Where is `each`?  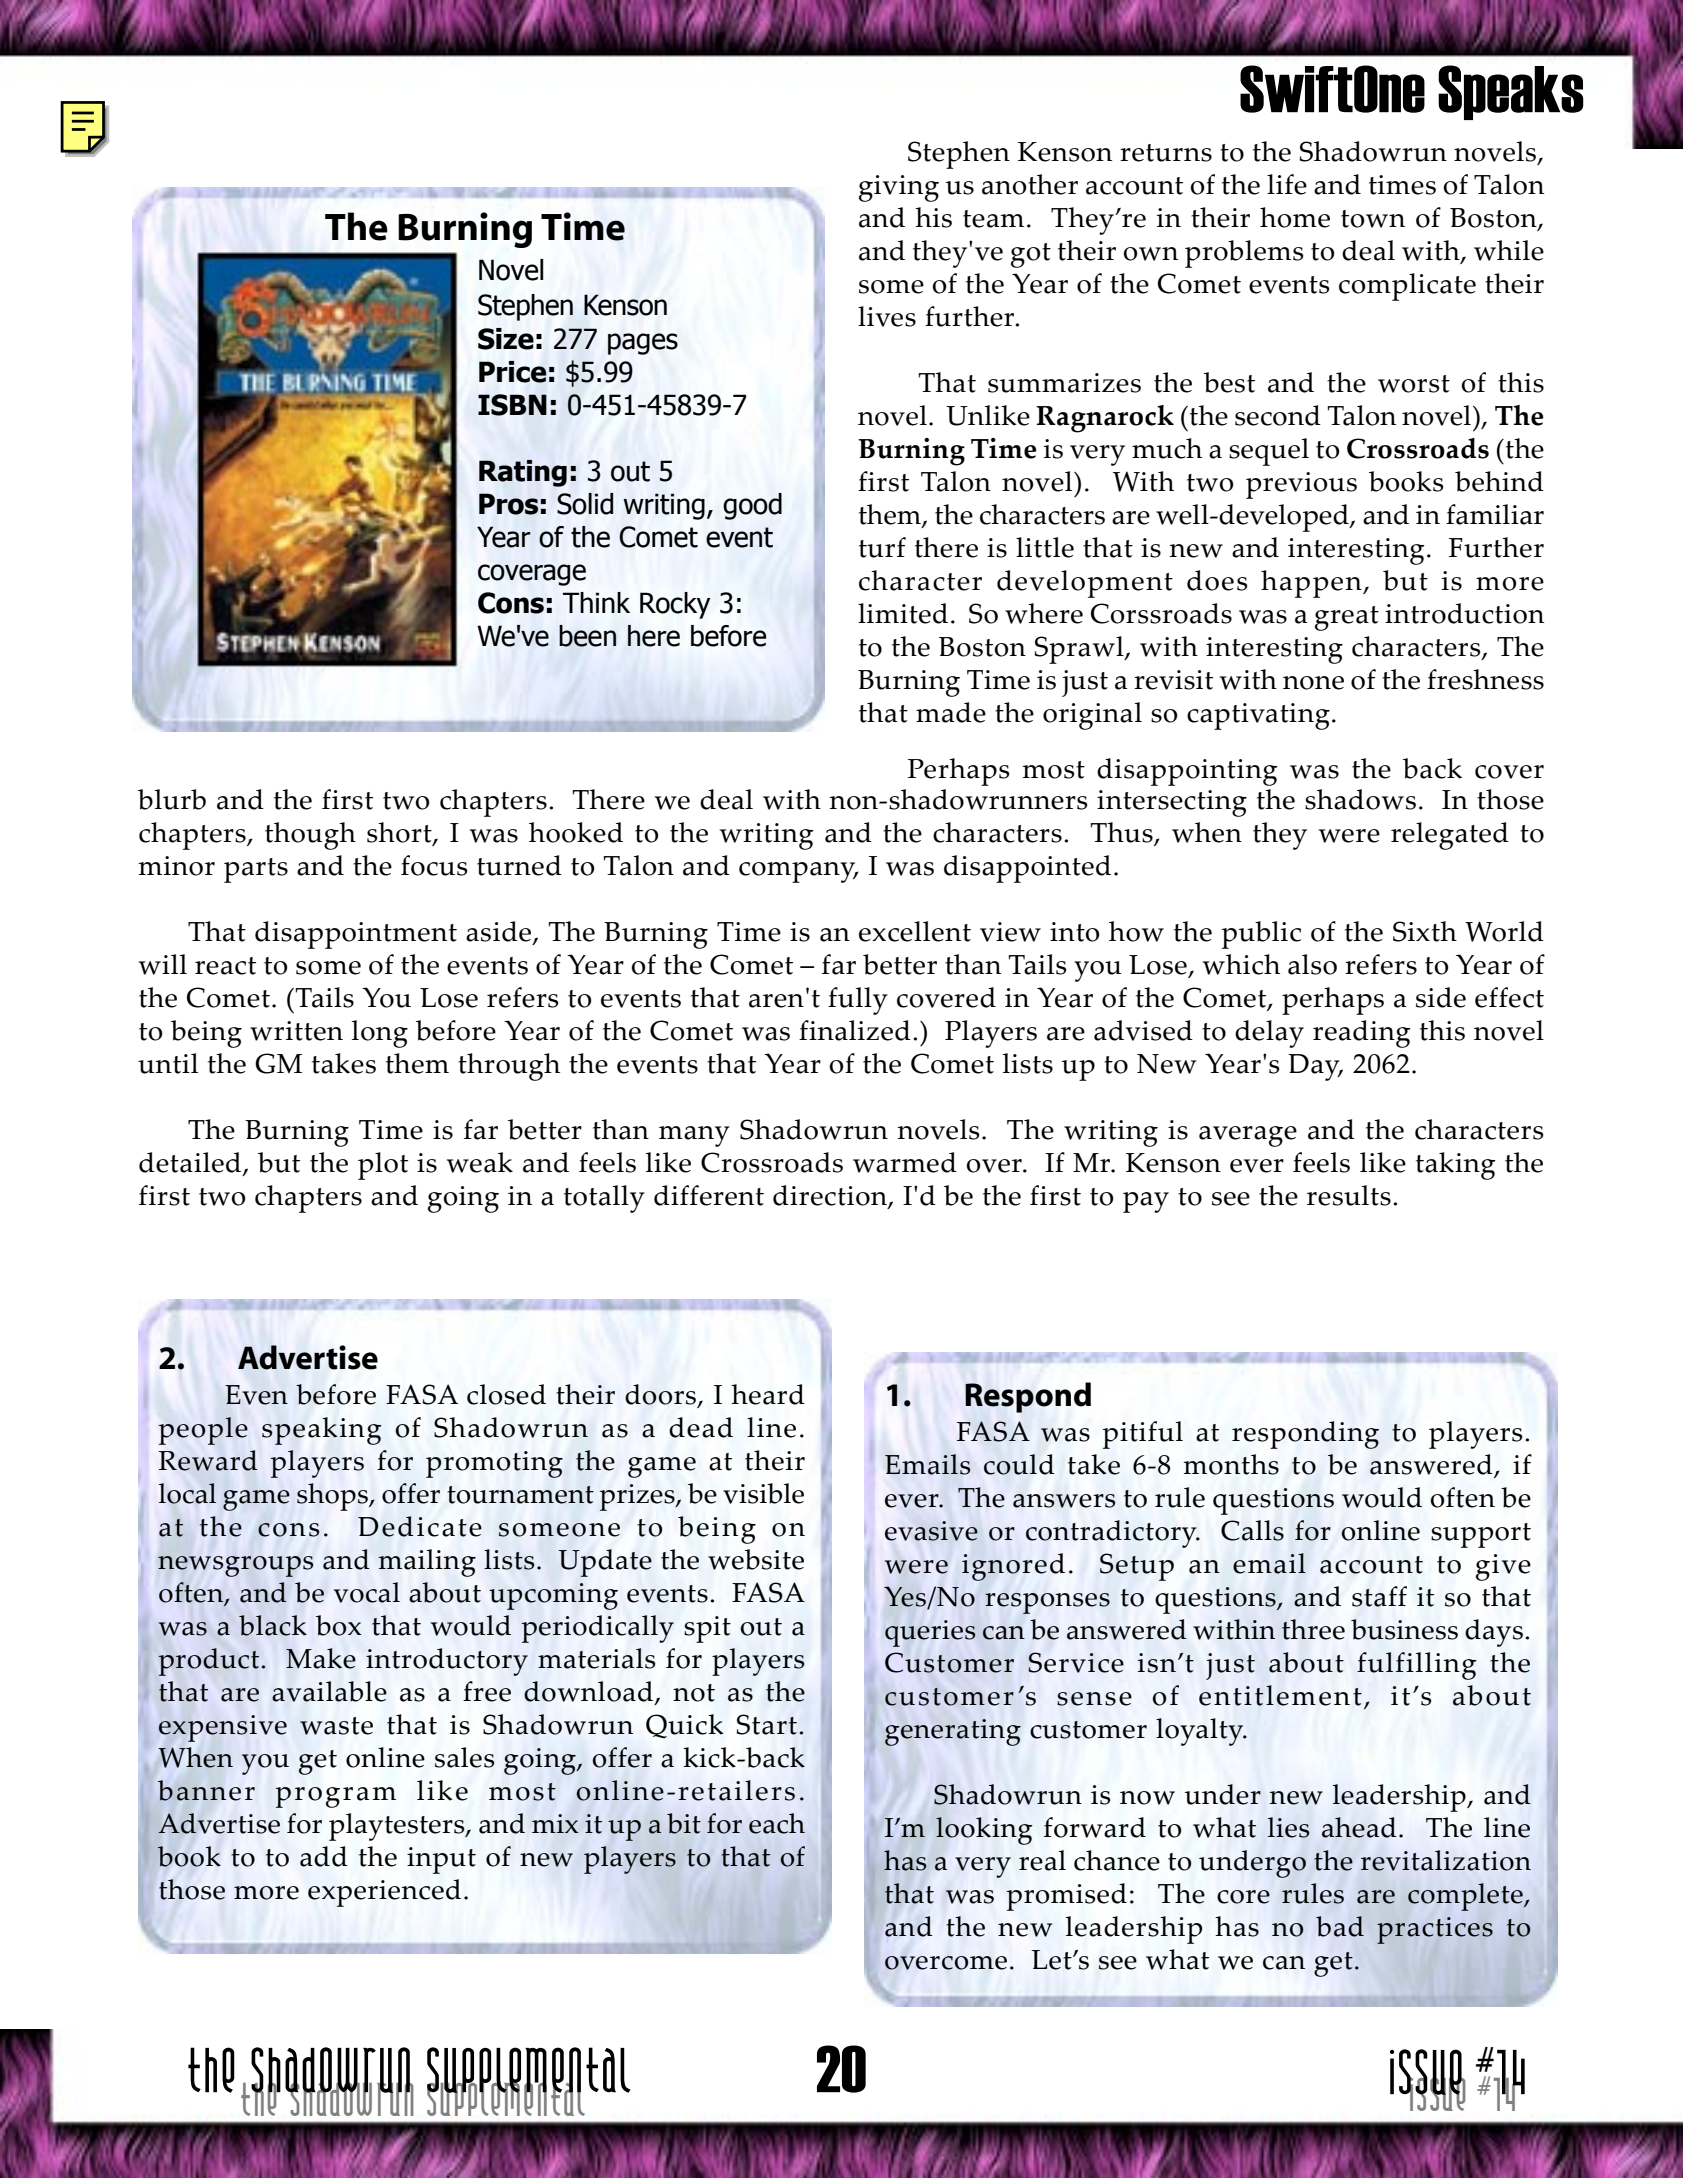
each is located at coordinates (777, 1823).
